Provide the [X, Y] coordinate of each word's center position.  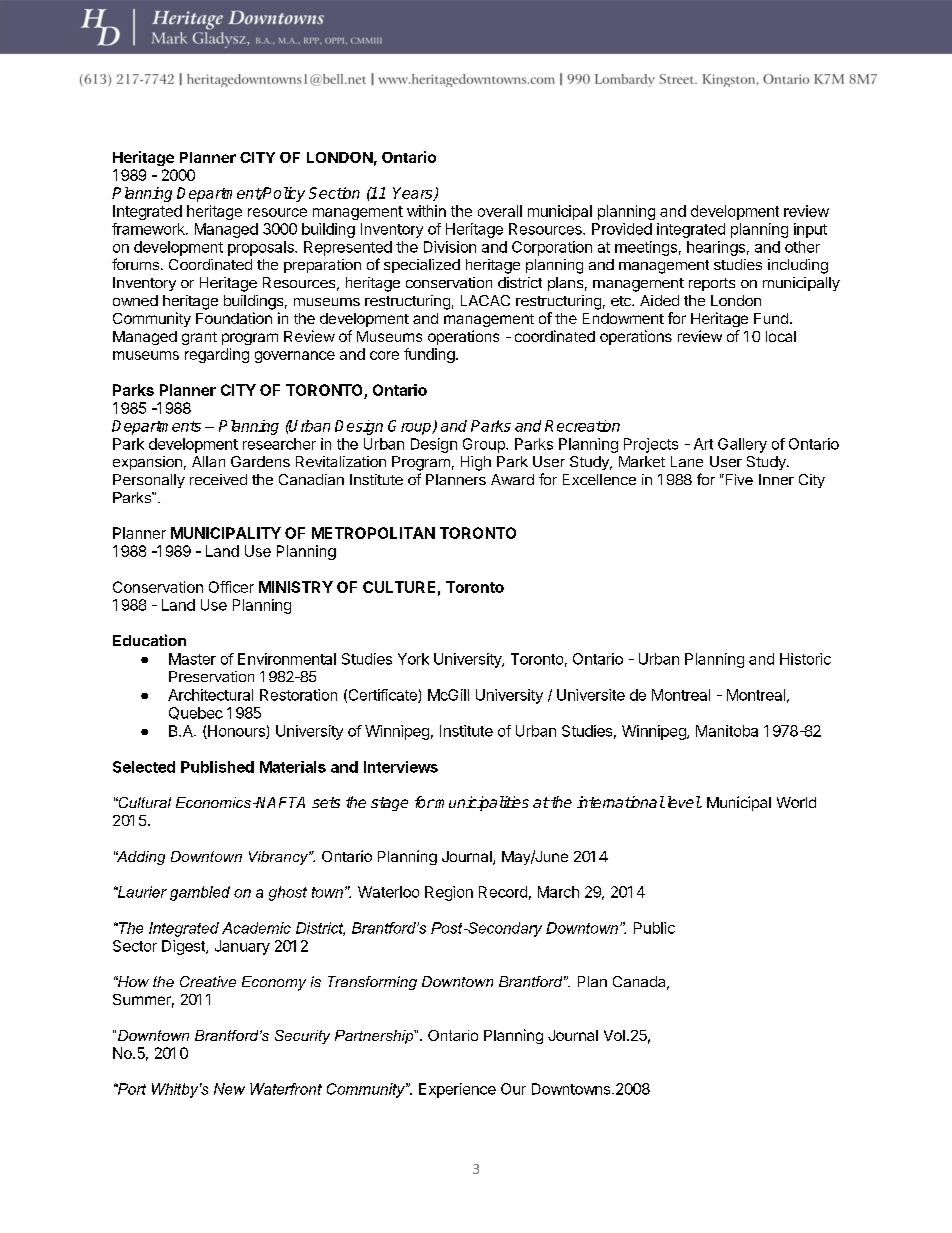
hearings [716, 248]
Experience [457, 1090]
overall [500, 211]
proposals [262, 248]
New [229, 1089]
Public [654, 928]
